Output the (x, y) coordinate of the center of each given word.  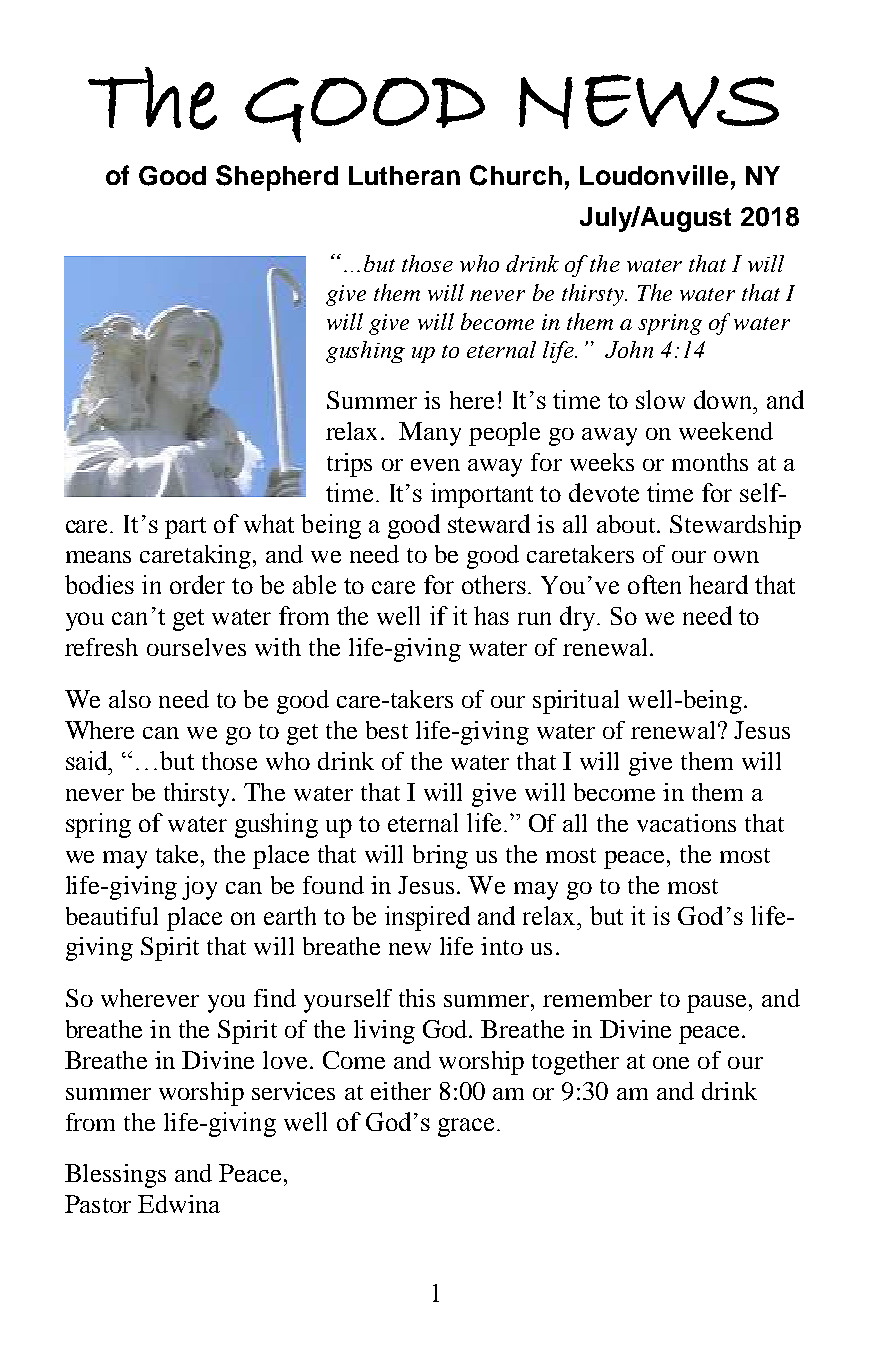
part (185, 528)
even (435, 465)
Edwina (179, 1204)
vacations (686, 823)
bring (440, 857)
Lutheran (404, 175)
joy (199, 888)
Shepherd (277, 178)
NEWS (649, 101)
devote (604, 492)
